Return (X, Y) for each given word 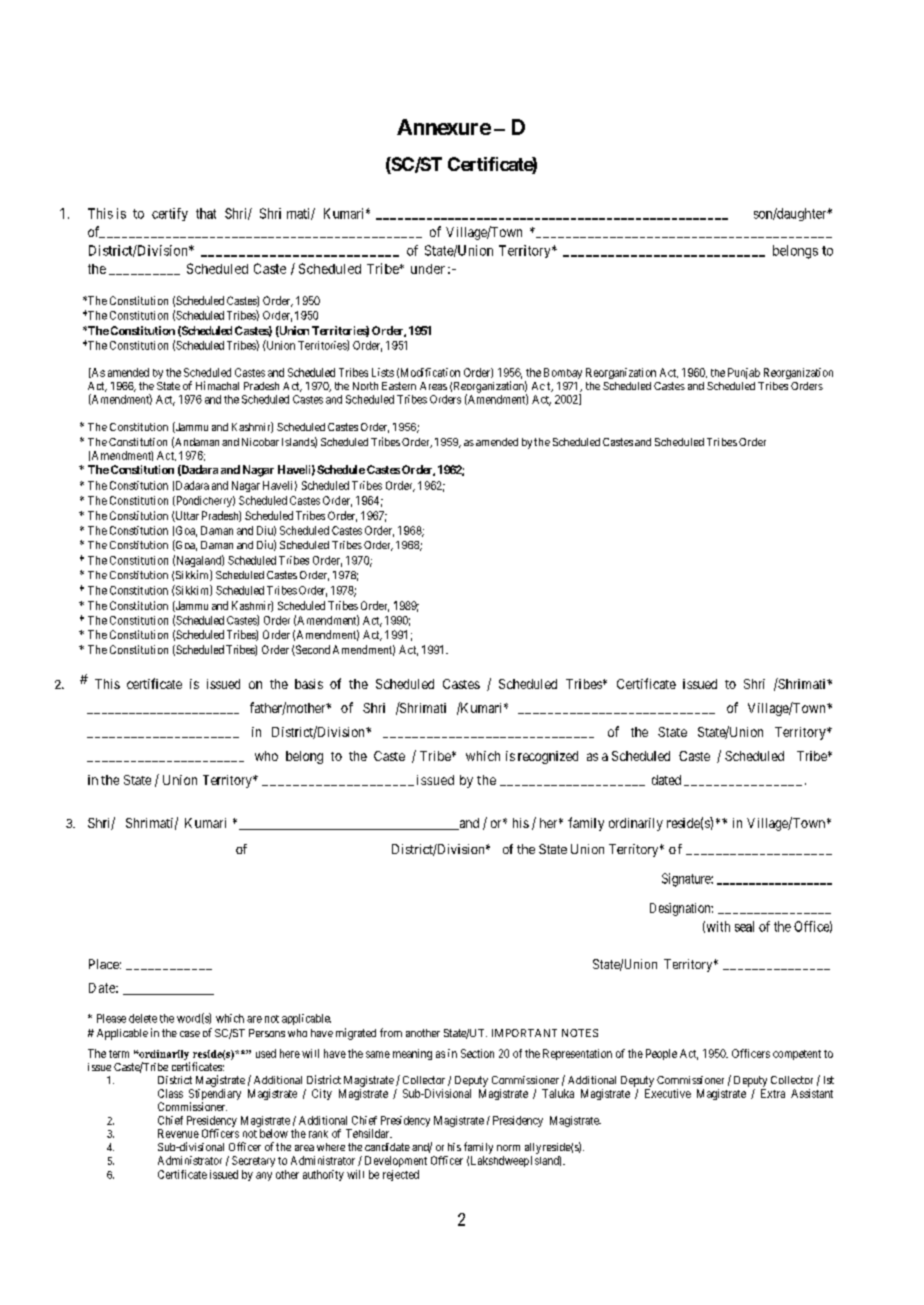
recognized (548, 757)
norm (508, 1148)
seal (744, 926)
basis (309, 684)
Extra (773, 1093)
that (206, 213)
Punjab (744, 373)
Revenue (178, 1133)
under (428, 269)
